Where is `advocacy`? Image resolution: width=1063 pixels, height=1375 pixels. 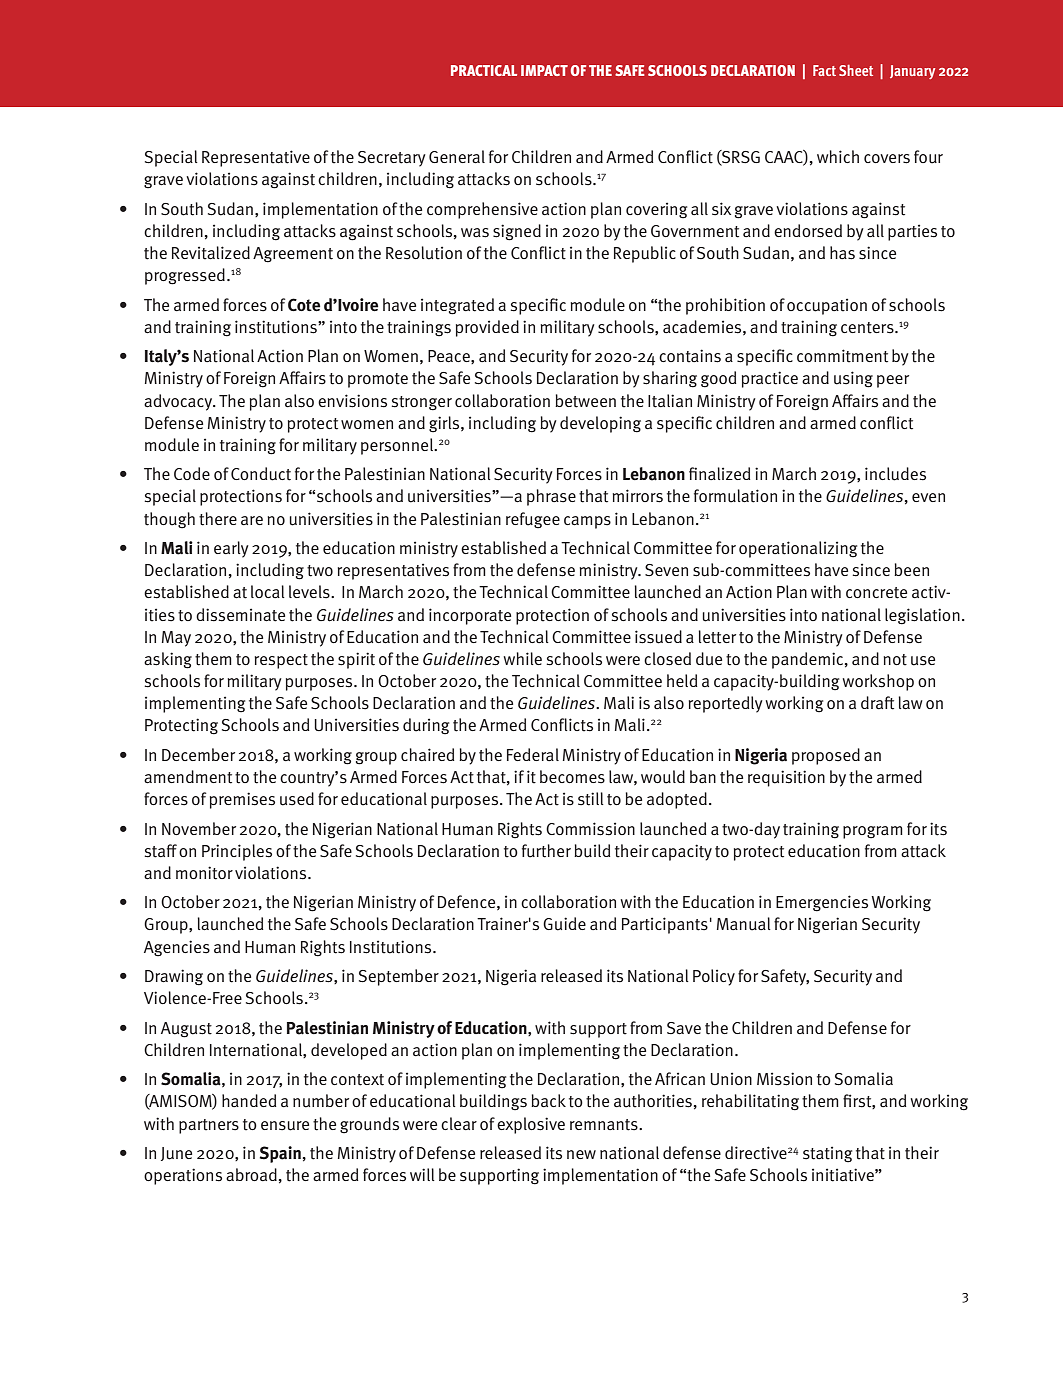
advocacy is located at coordinates (179, 402).
